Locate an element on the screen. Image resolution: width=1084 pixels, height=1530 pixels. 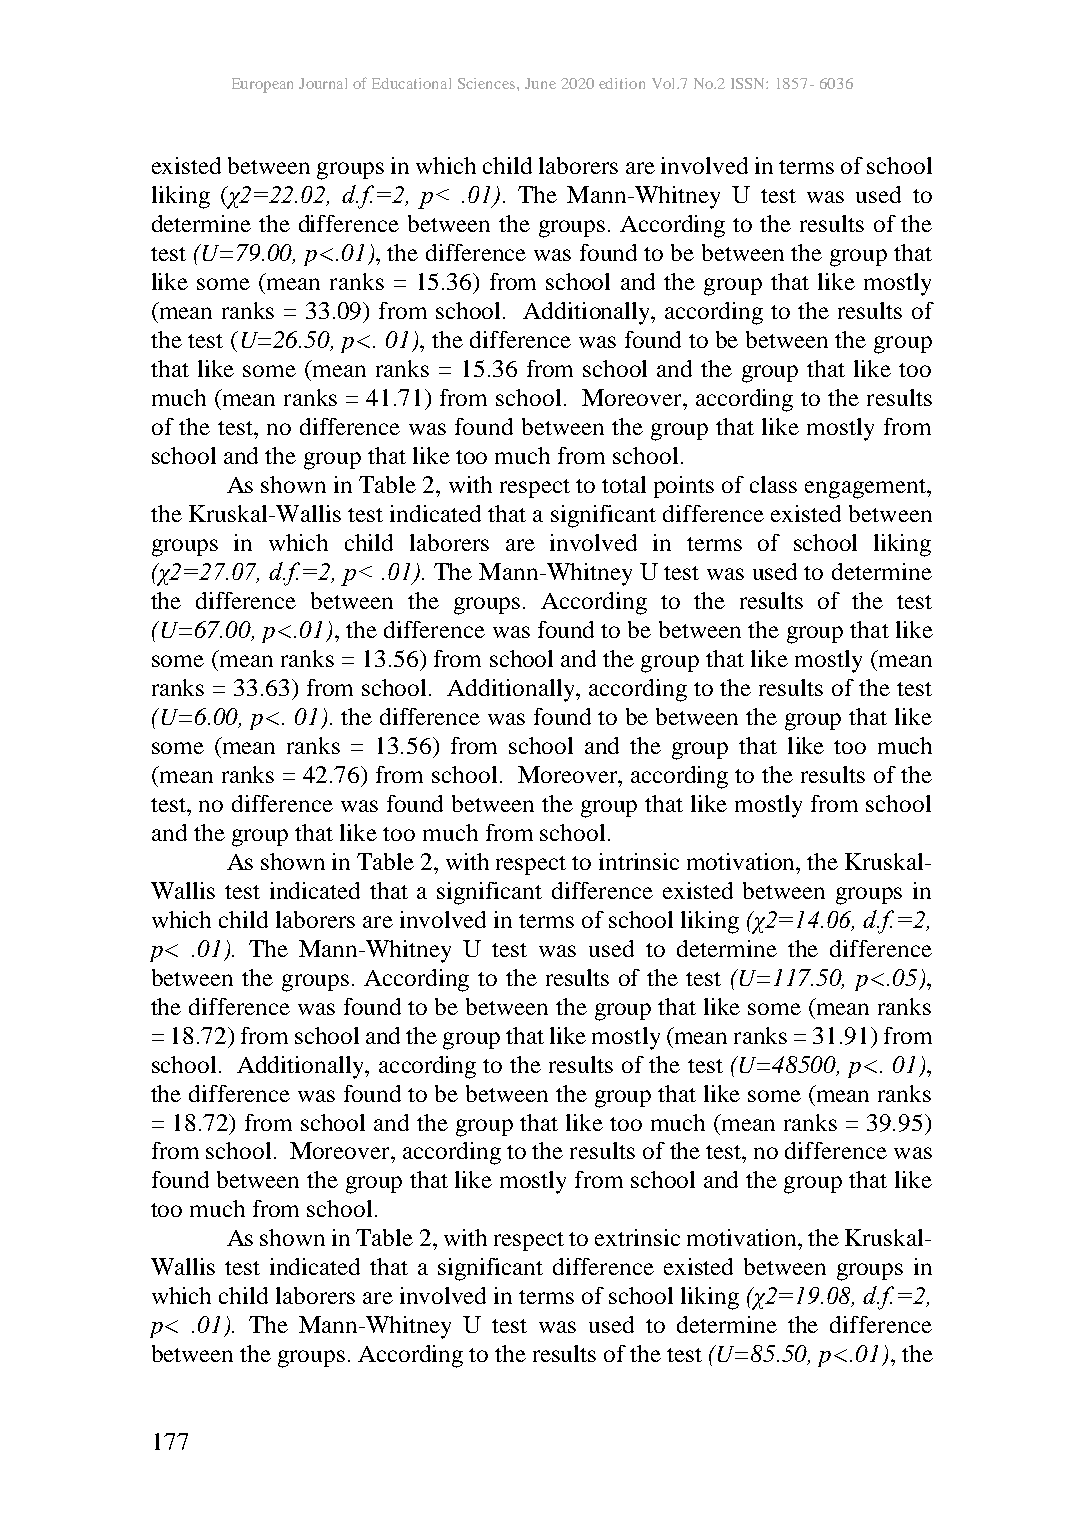
intrinsic is located at coordinates (639, 861).
